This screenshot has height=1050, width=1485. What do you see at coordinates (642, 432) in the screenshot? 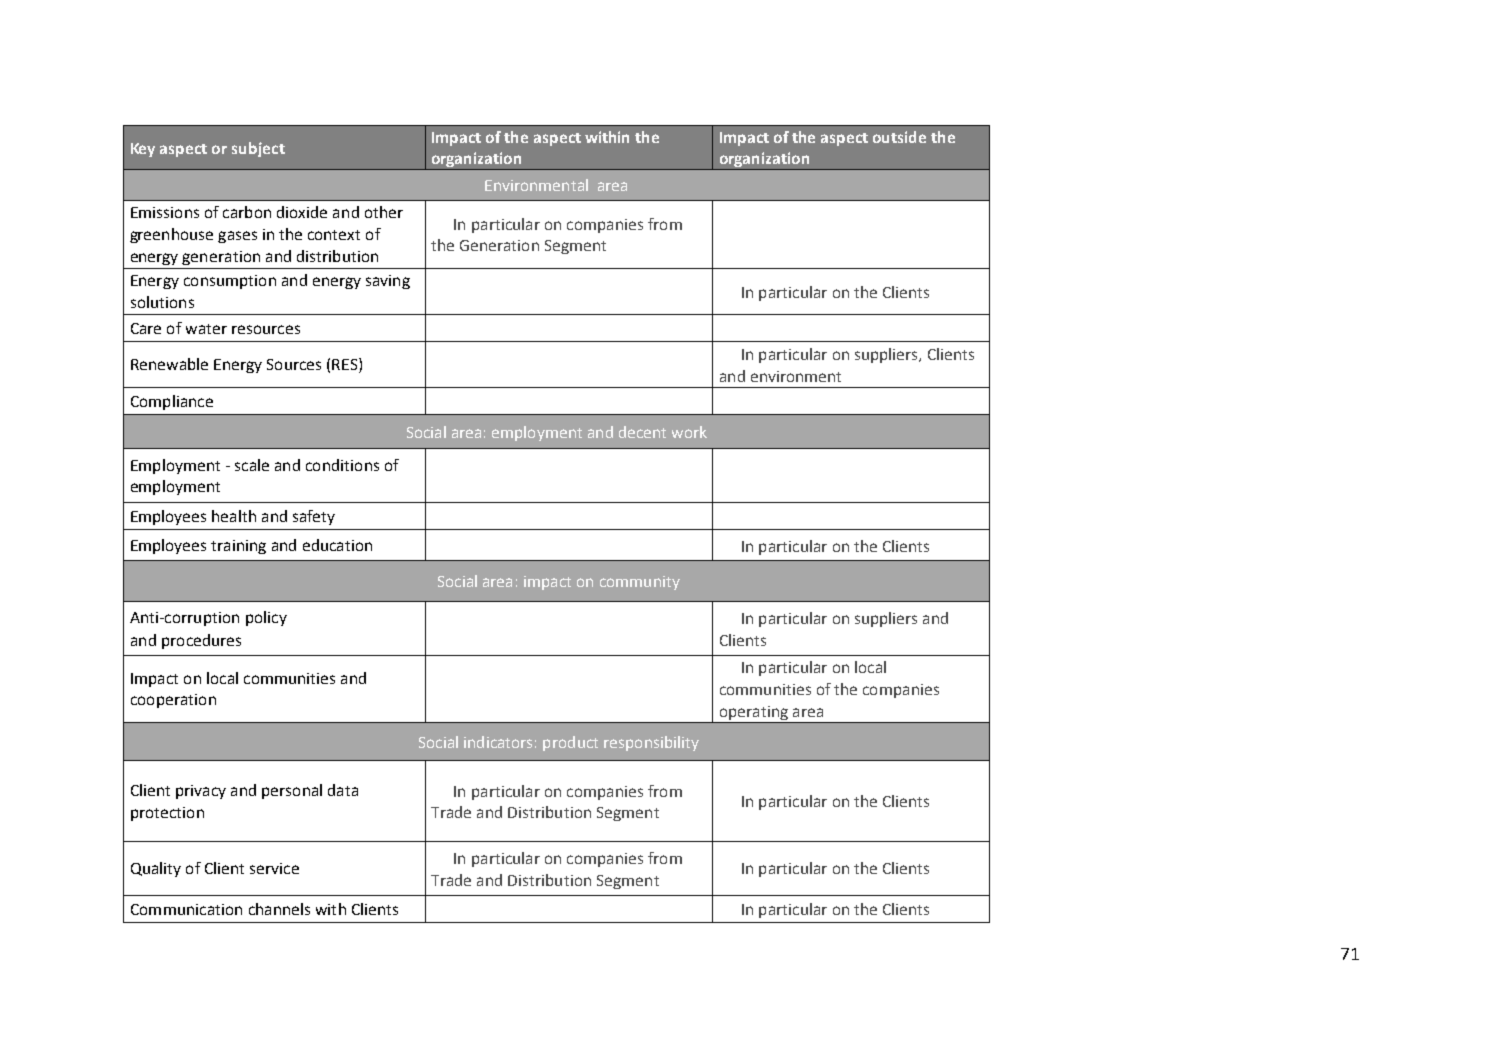
I see `decent` at bounding box center [642, 432].
